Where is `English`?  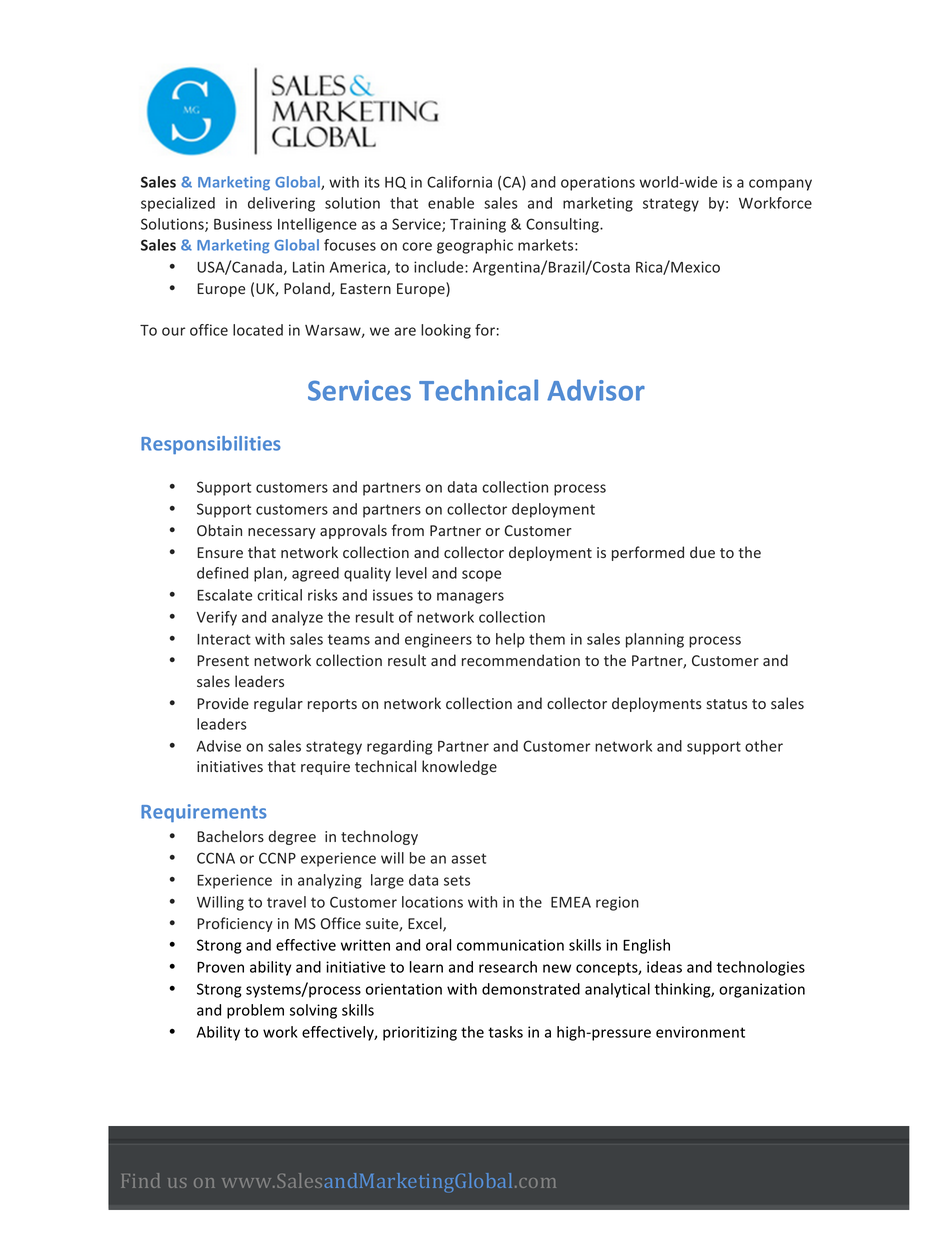
English is located at coordinates (646, 946).
